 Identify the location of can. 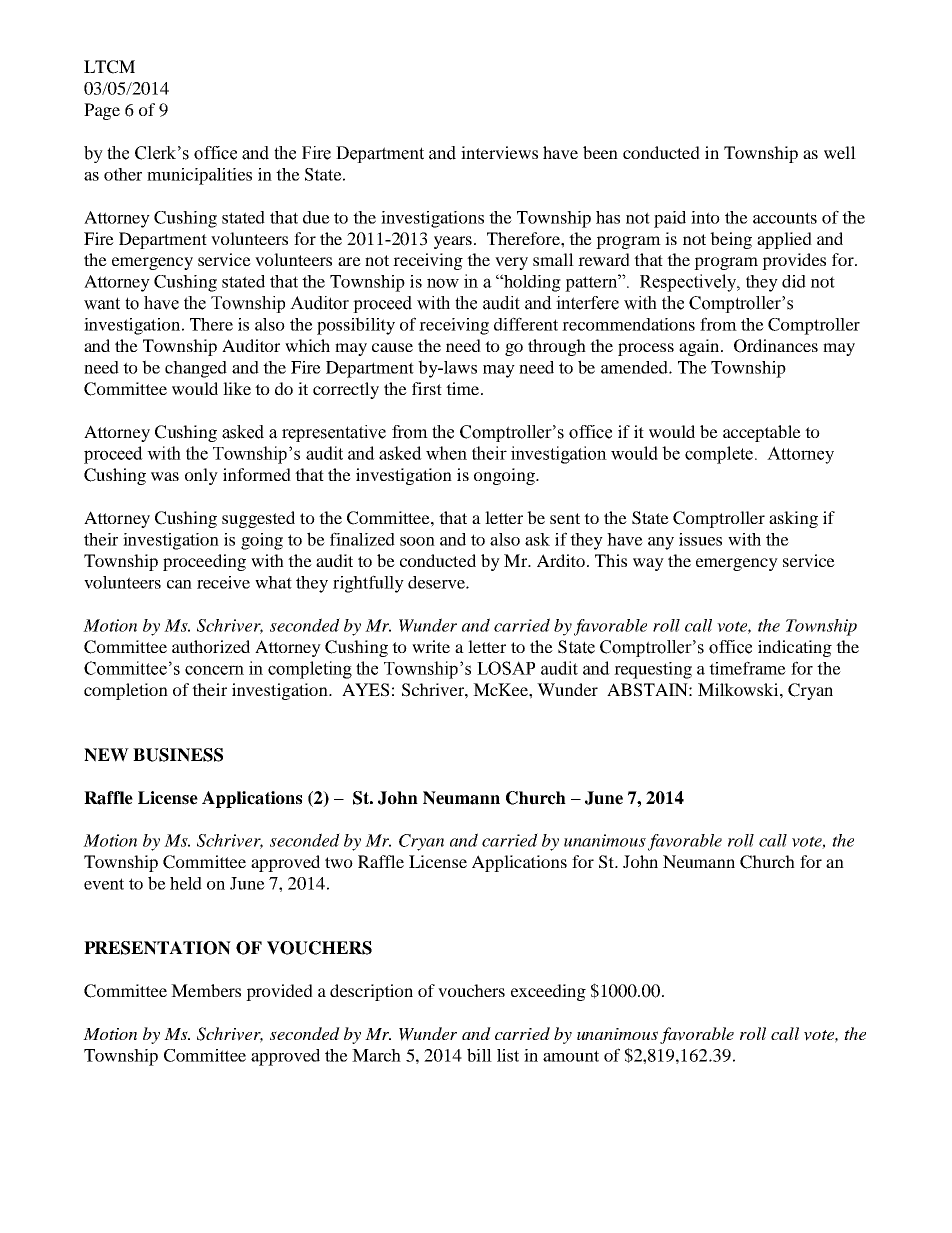
(179, 584).
